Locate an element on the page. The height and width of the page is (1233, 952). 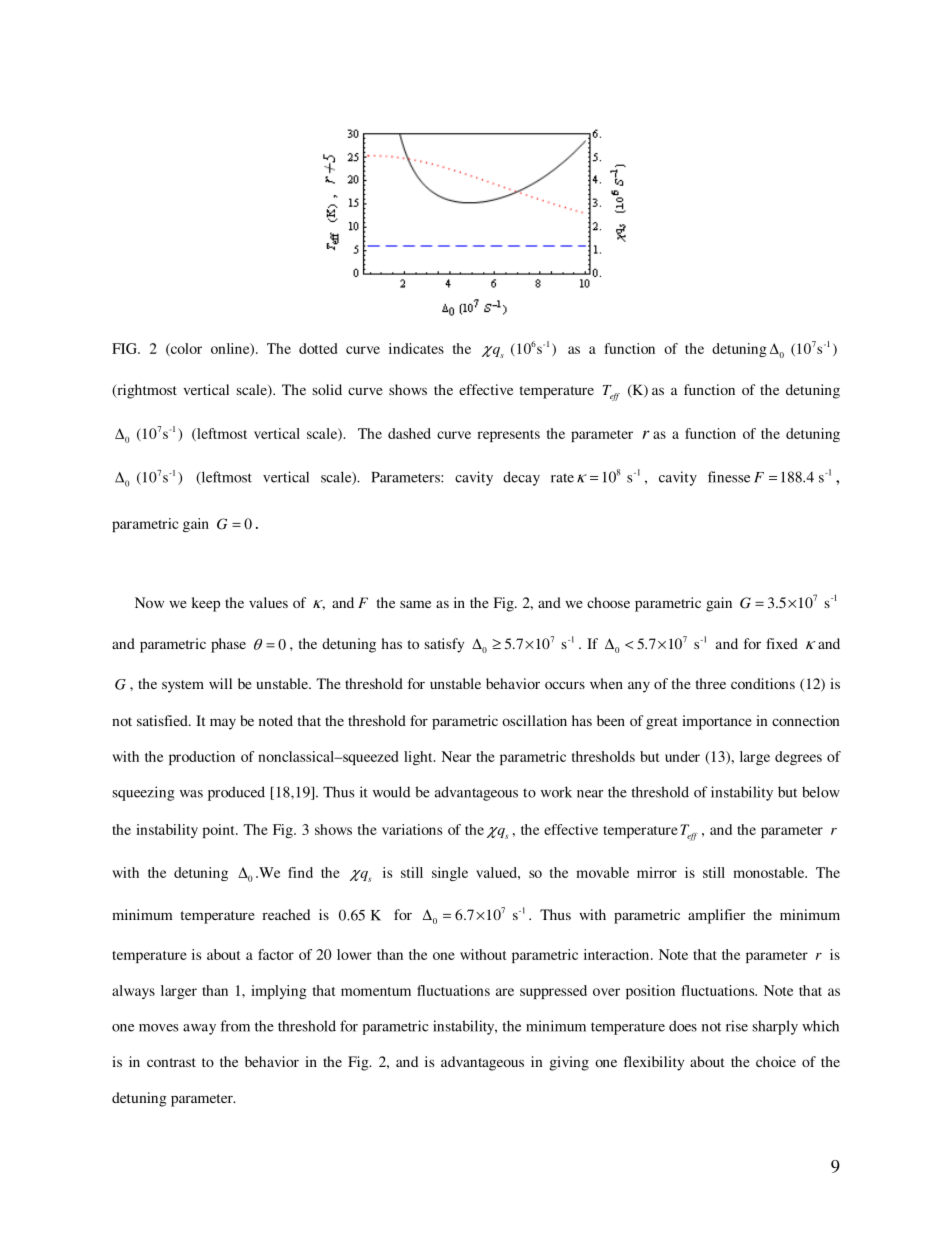
finesse is located at coordinates (729, 477).
